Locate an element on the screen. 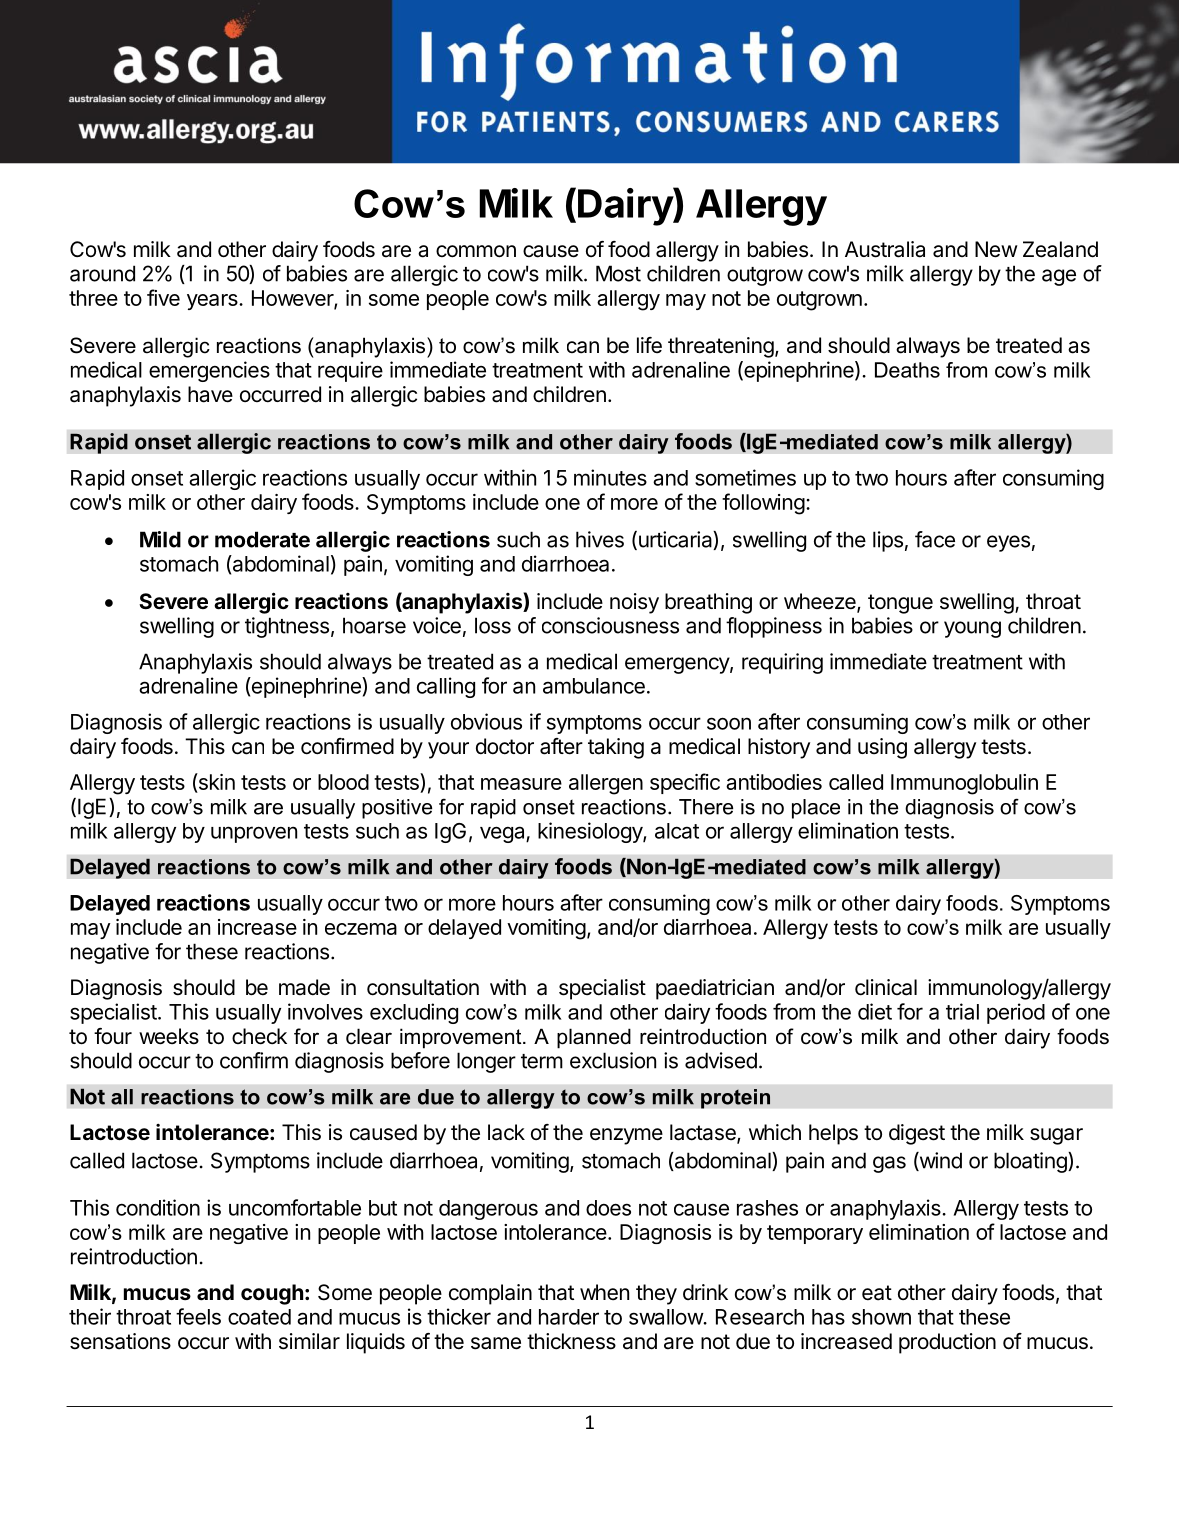 This screenshot has height=1526, width=1179. Most is located at coordinates (618, 273).
